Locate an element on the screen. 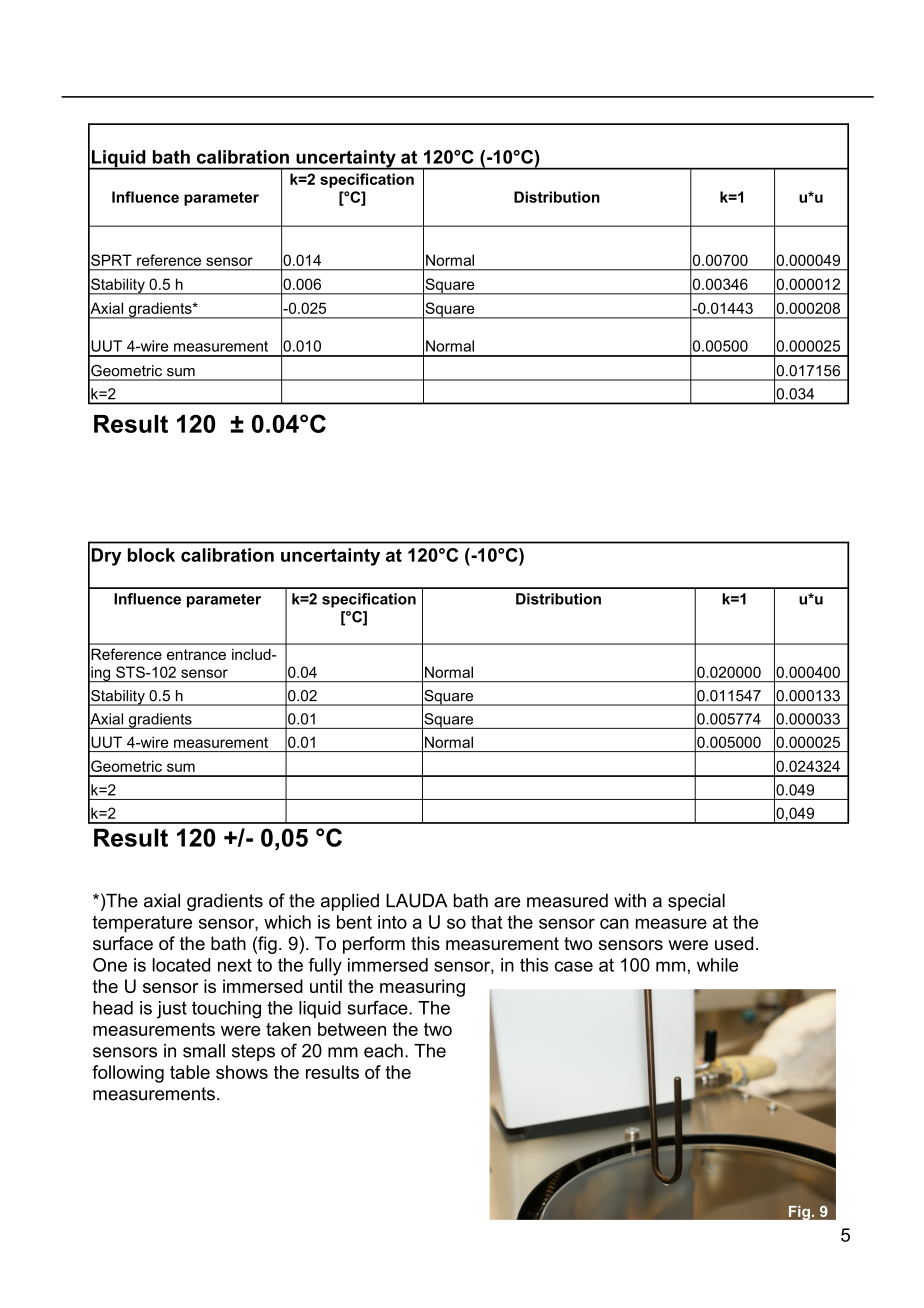  into is located at coordinates (392, 922).
